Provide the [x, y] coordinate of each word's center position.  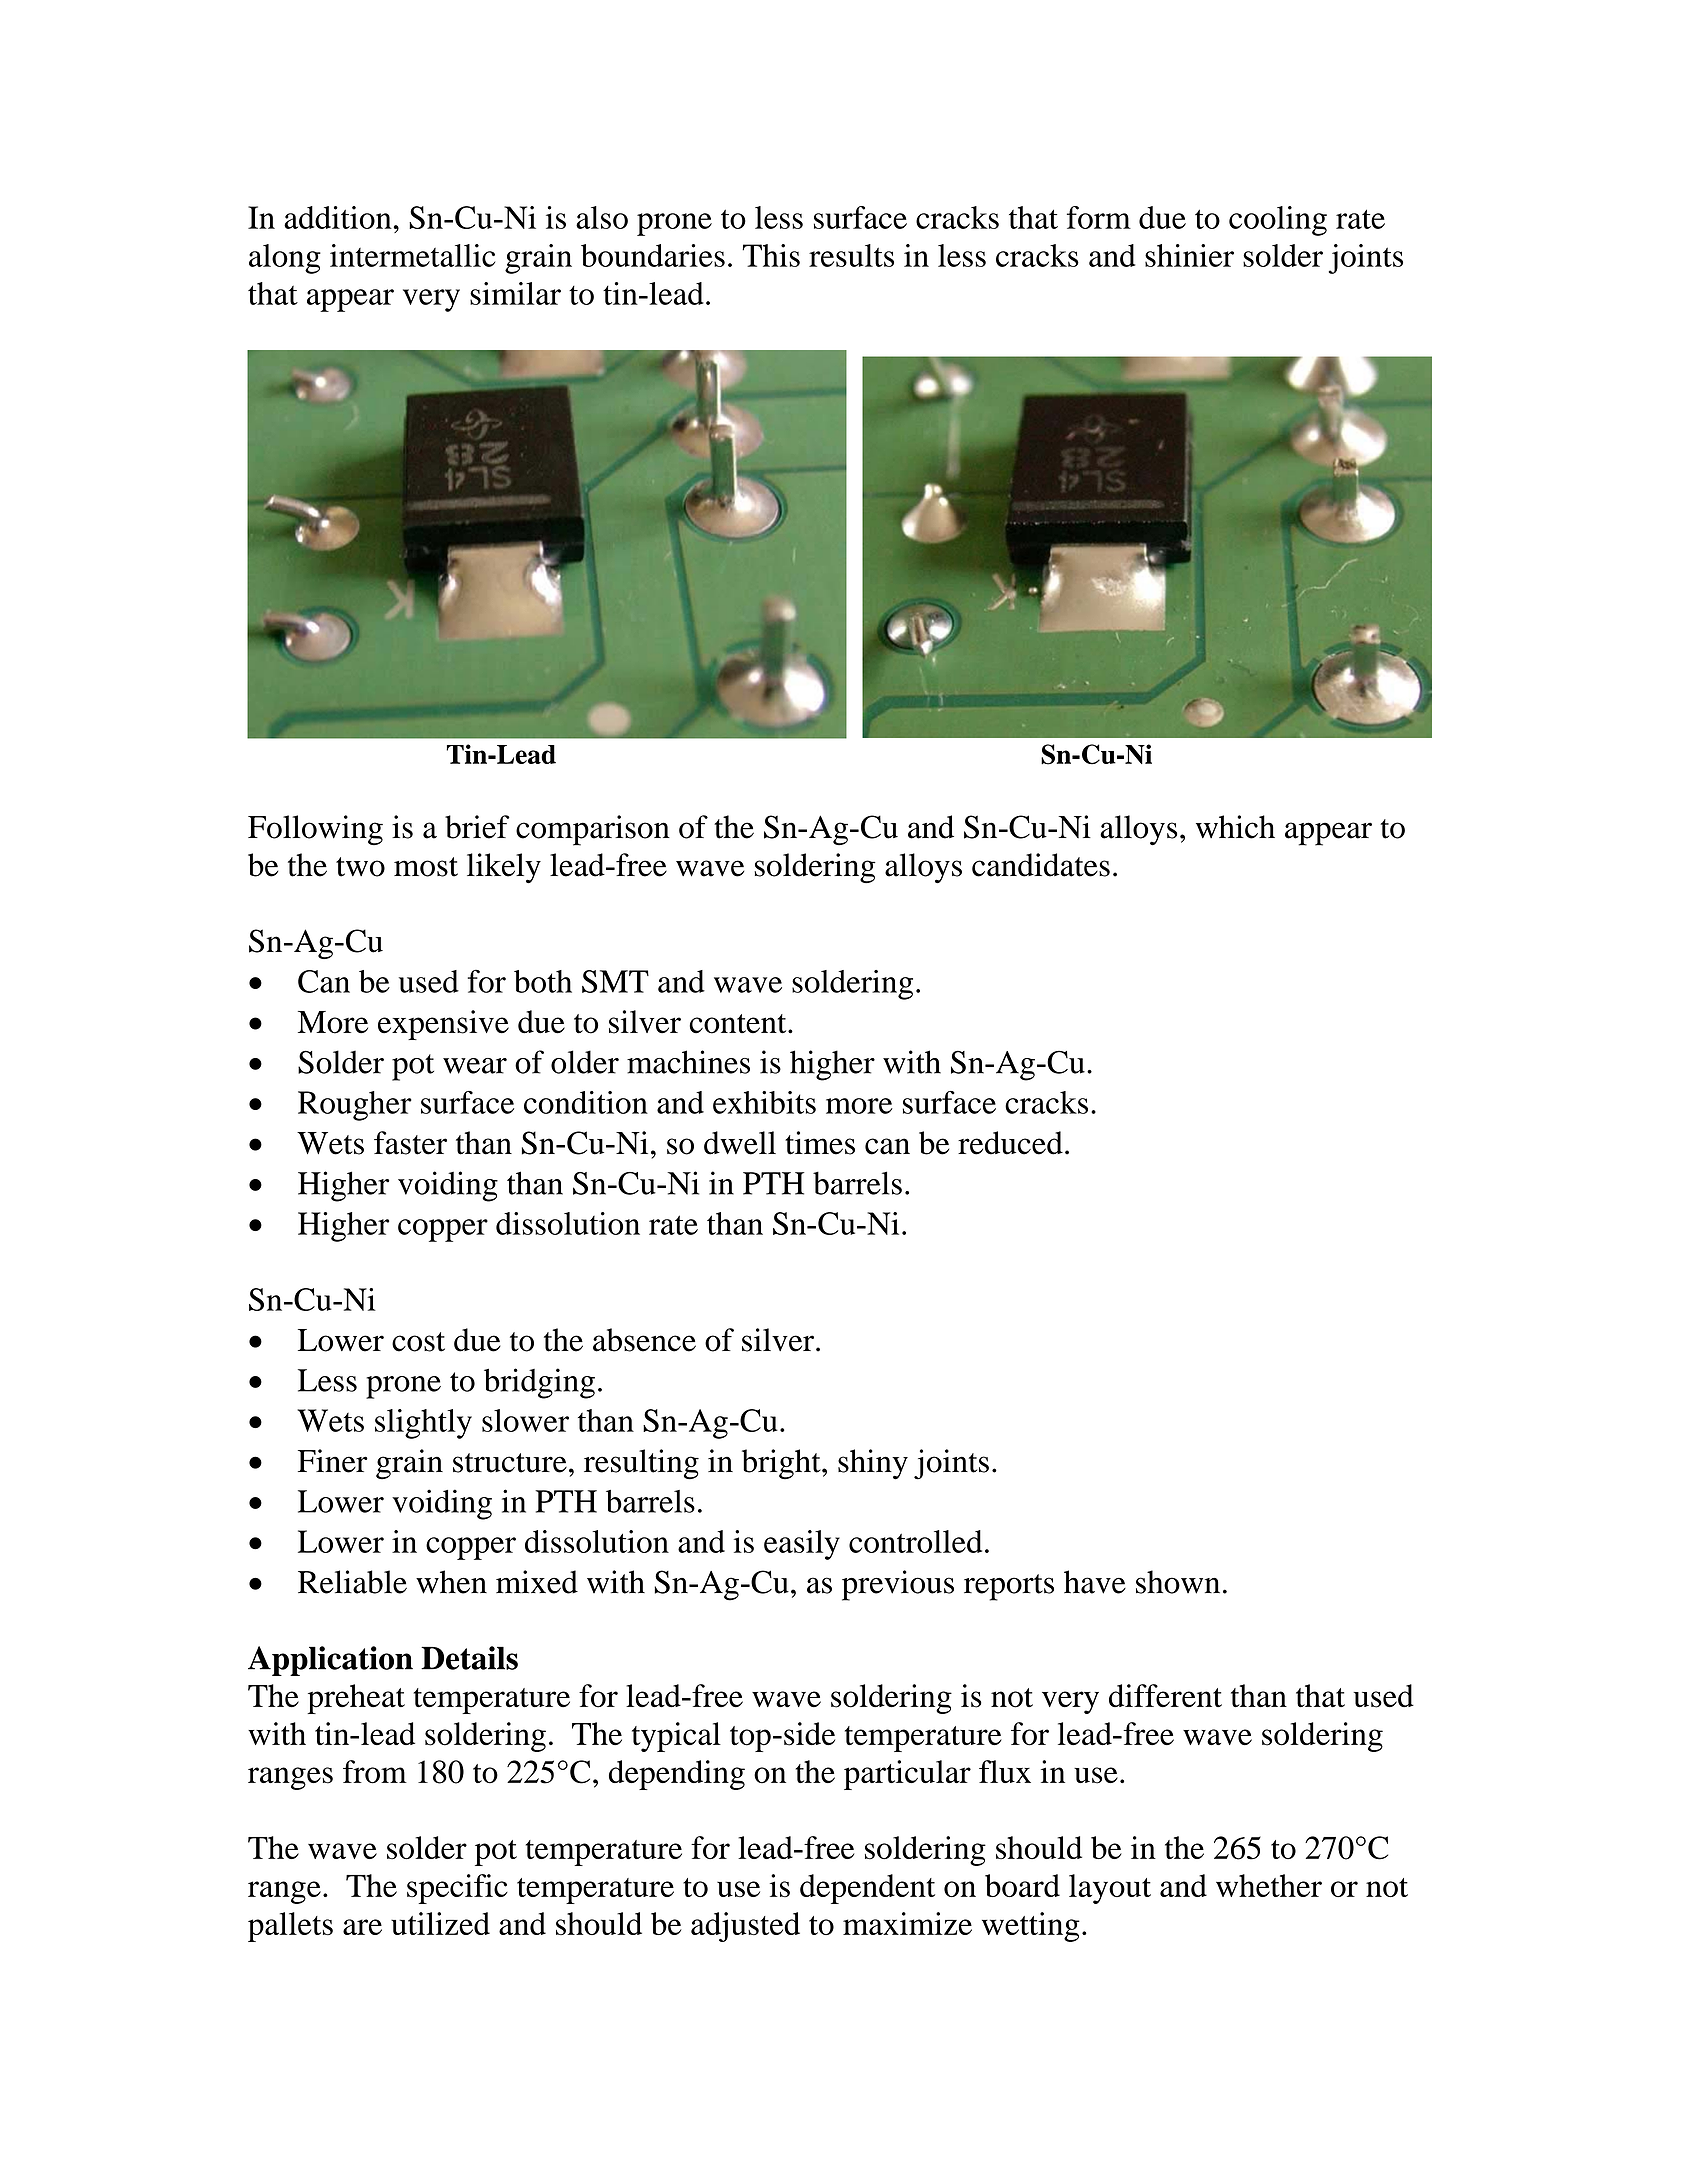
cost [418, 1342]
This [771, 255]
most [426, 867]
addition [338, 217]
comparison [593, 830]
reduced [1010, 1143]
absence [644, 1340]
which [1235, 827]
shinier [1189, 255]
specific [457, 1889]
